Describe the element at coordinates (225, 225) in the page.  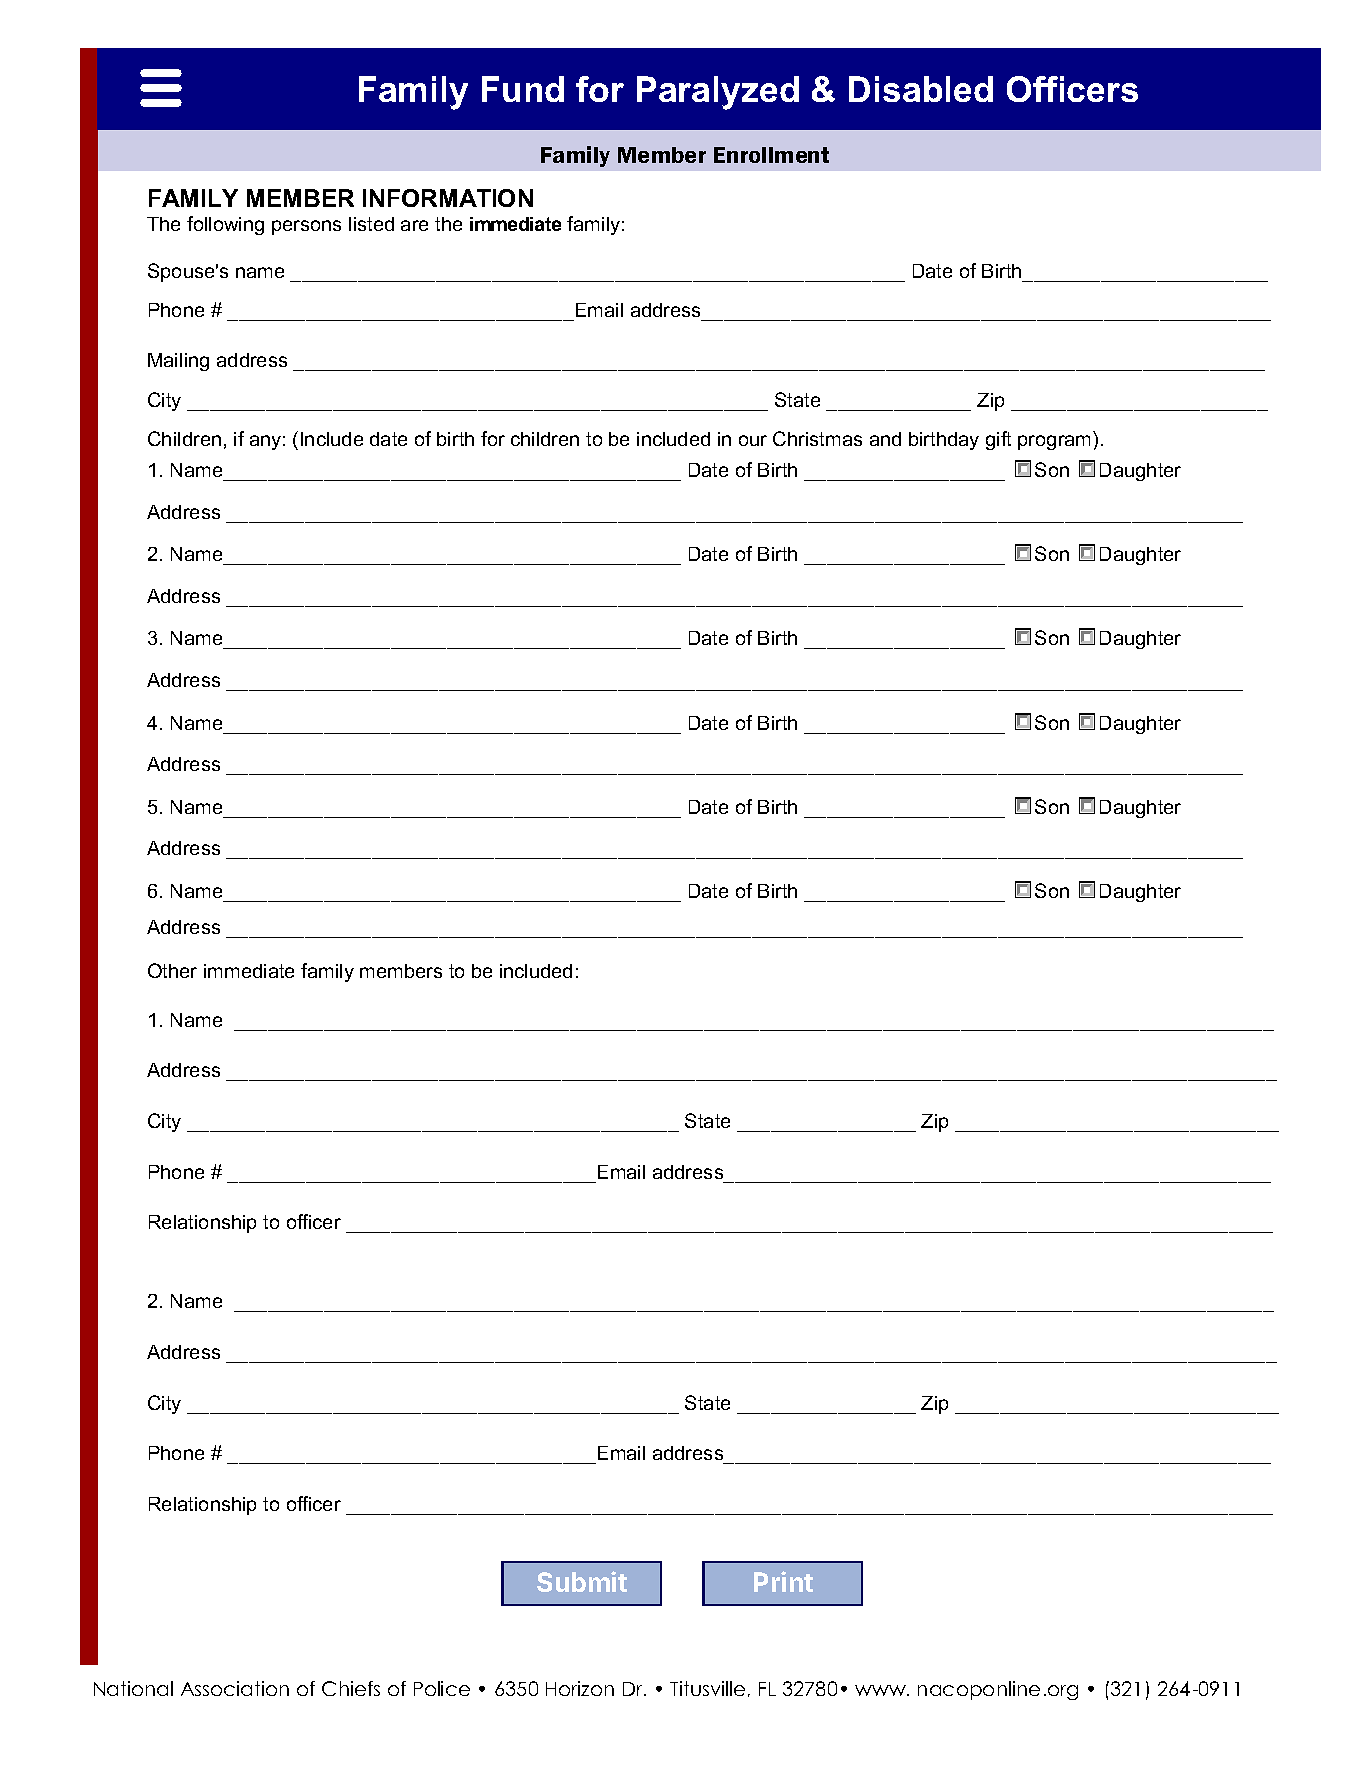
I see `following` at that location.
